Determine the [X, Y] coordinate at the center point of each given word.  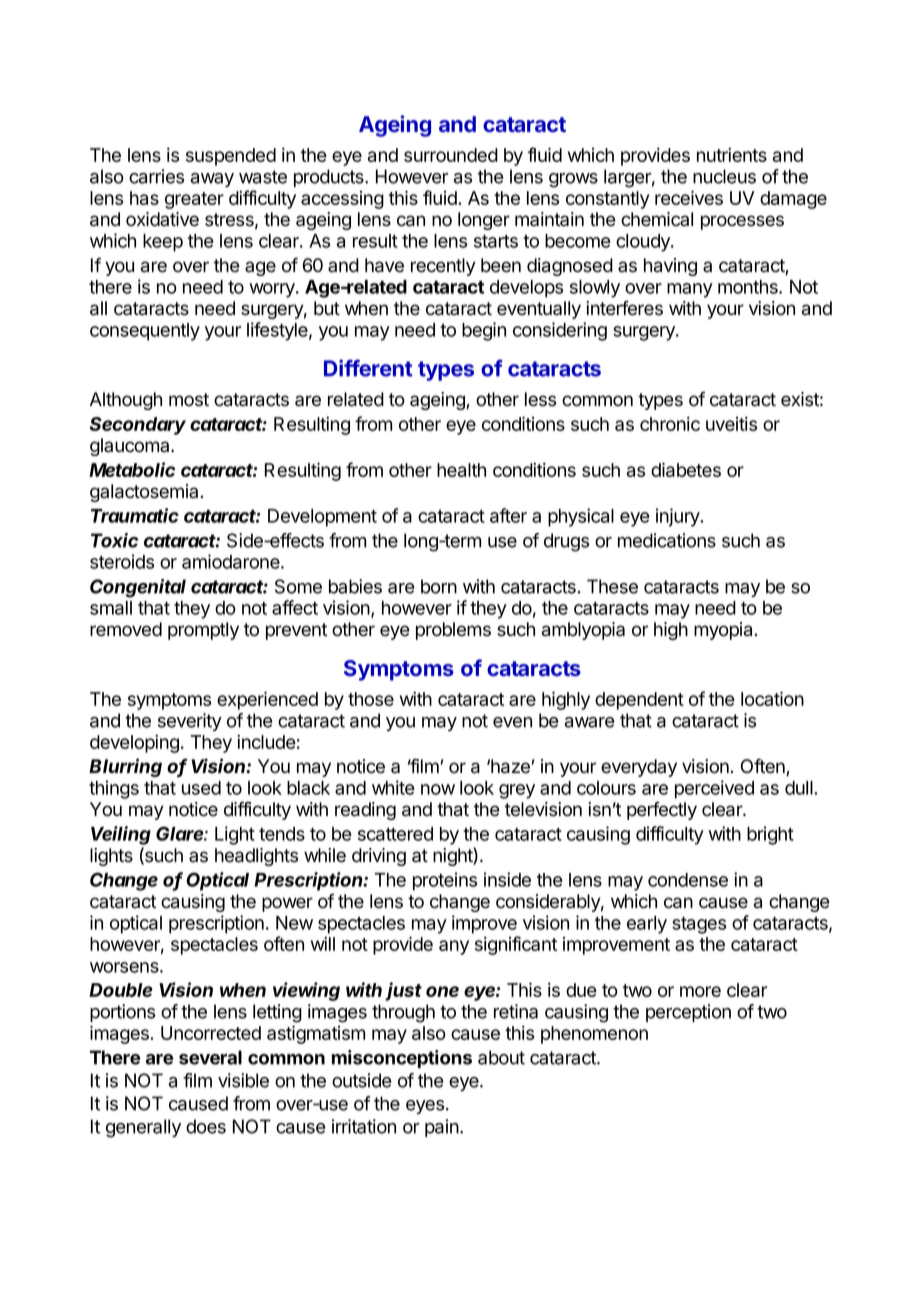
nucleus [724, 176]
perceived [714, 789]
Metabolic [132, 469]
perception [688, 1013]
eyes [425, 1107]
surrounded [451, 155]
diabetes [686, 469]
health [461, 470]
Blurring [125, 767]
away [212, 180]
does [206, 1126]
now [438, 789]
